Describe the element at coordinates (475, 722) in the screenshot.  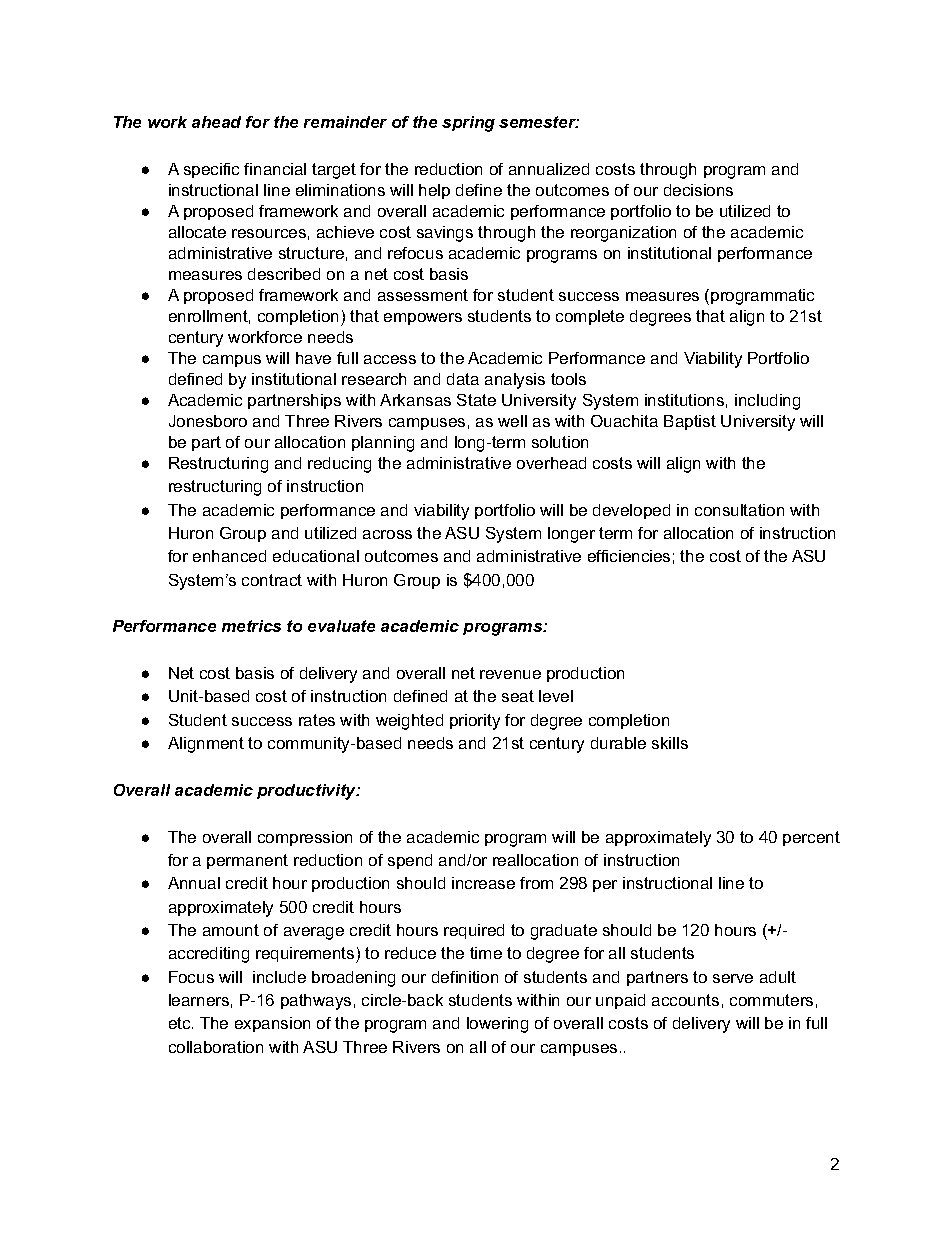
I see `priority` at that location.
